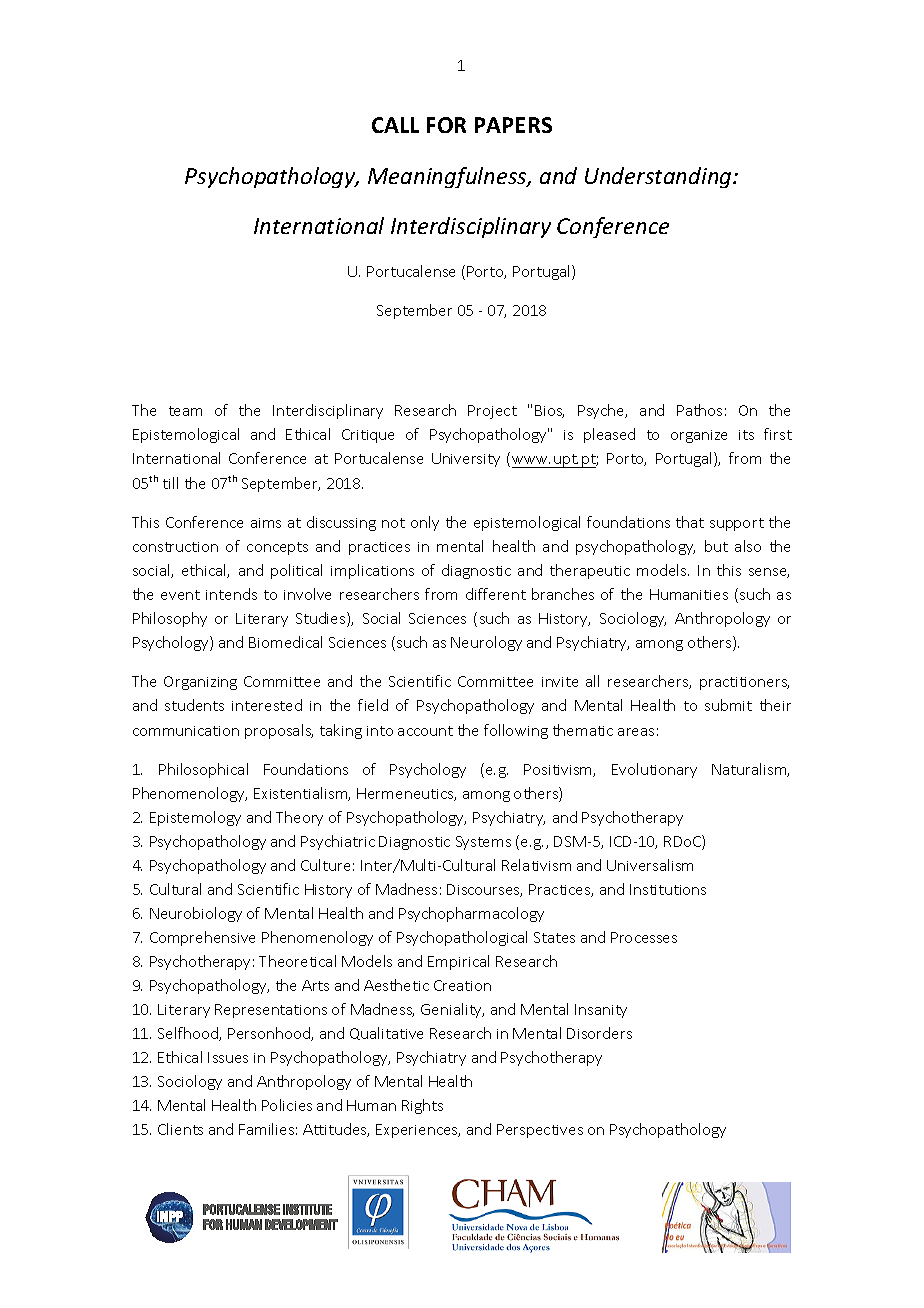 The height and width of the image is (1308, 924). Describe the element at coordinates (395, 125) in the image. I see `CALL` at that location.
